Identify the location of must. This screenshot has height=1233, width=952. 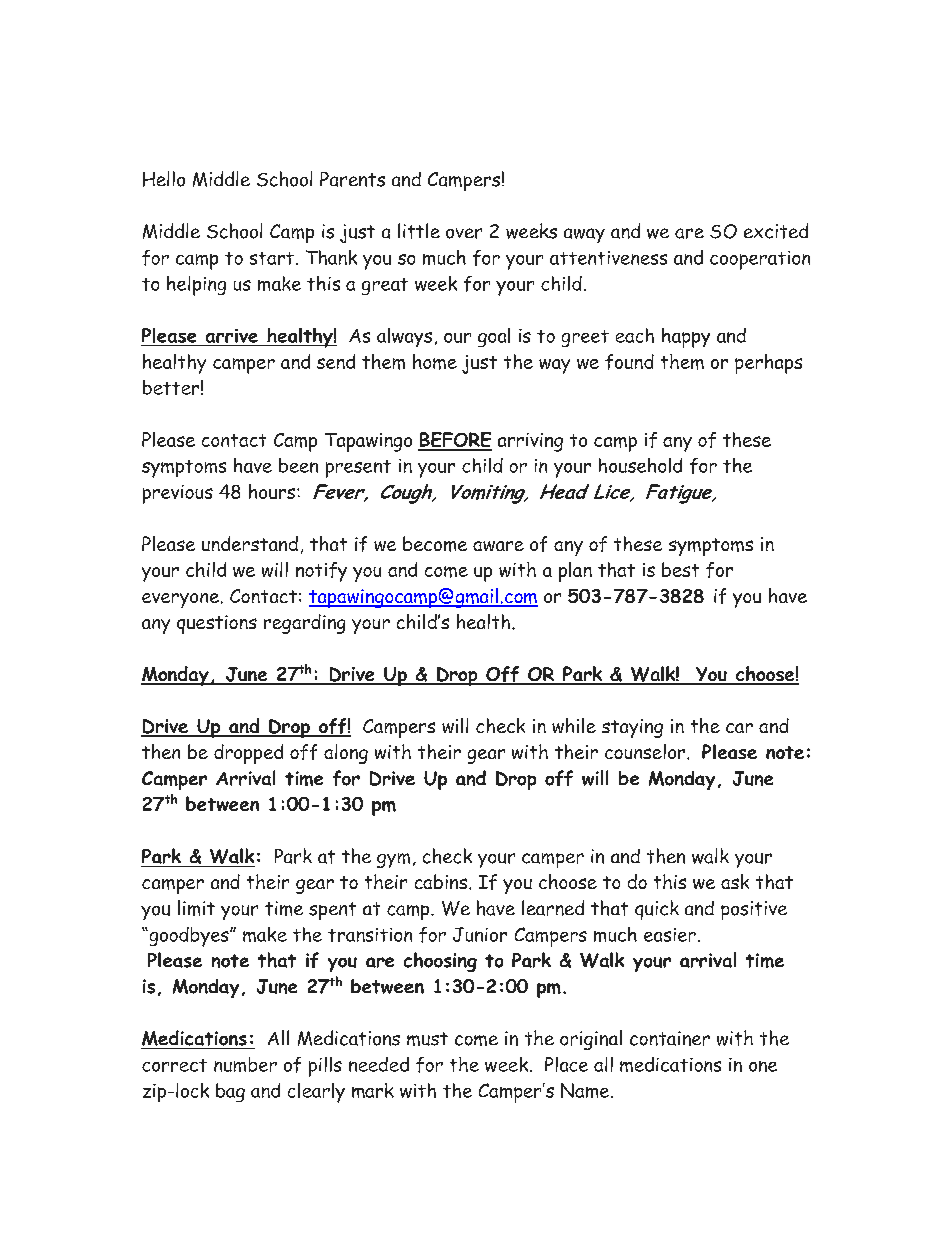
(427, 1039).
